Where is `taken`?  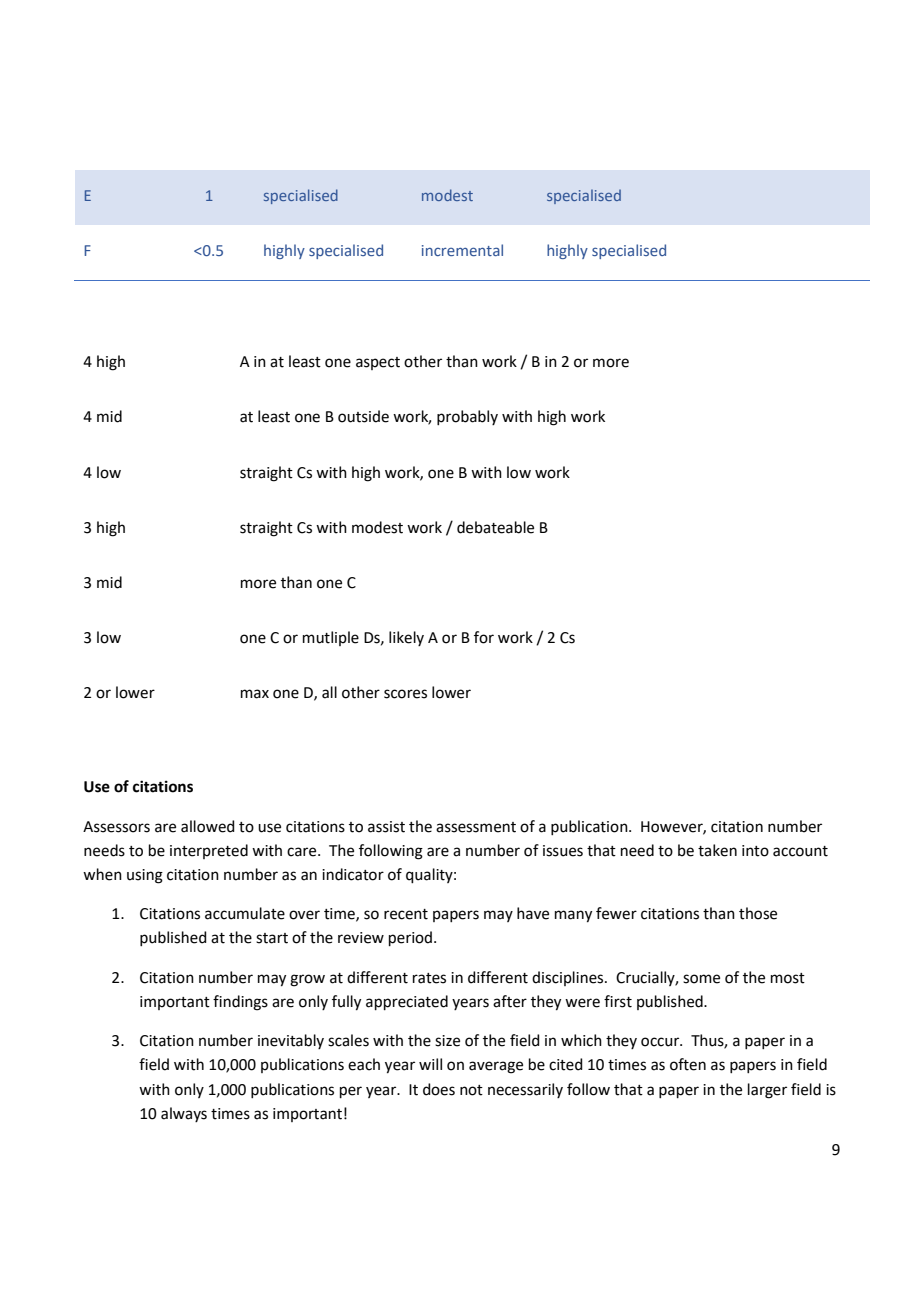 taken is located at coordinates (717, 850).
